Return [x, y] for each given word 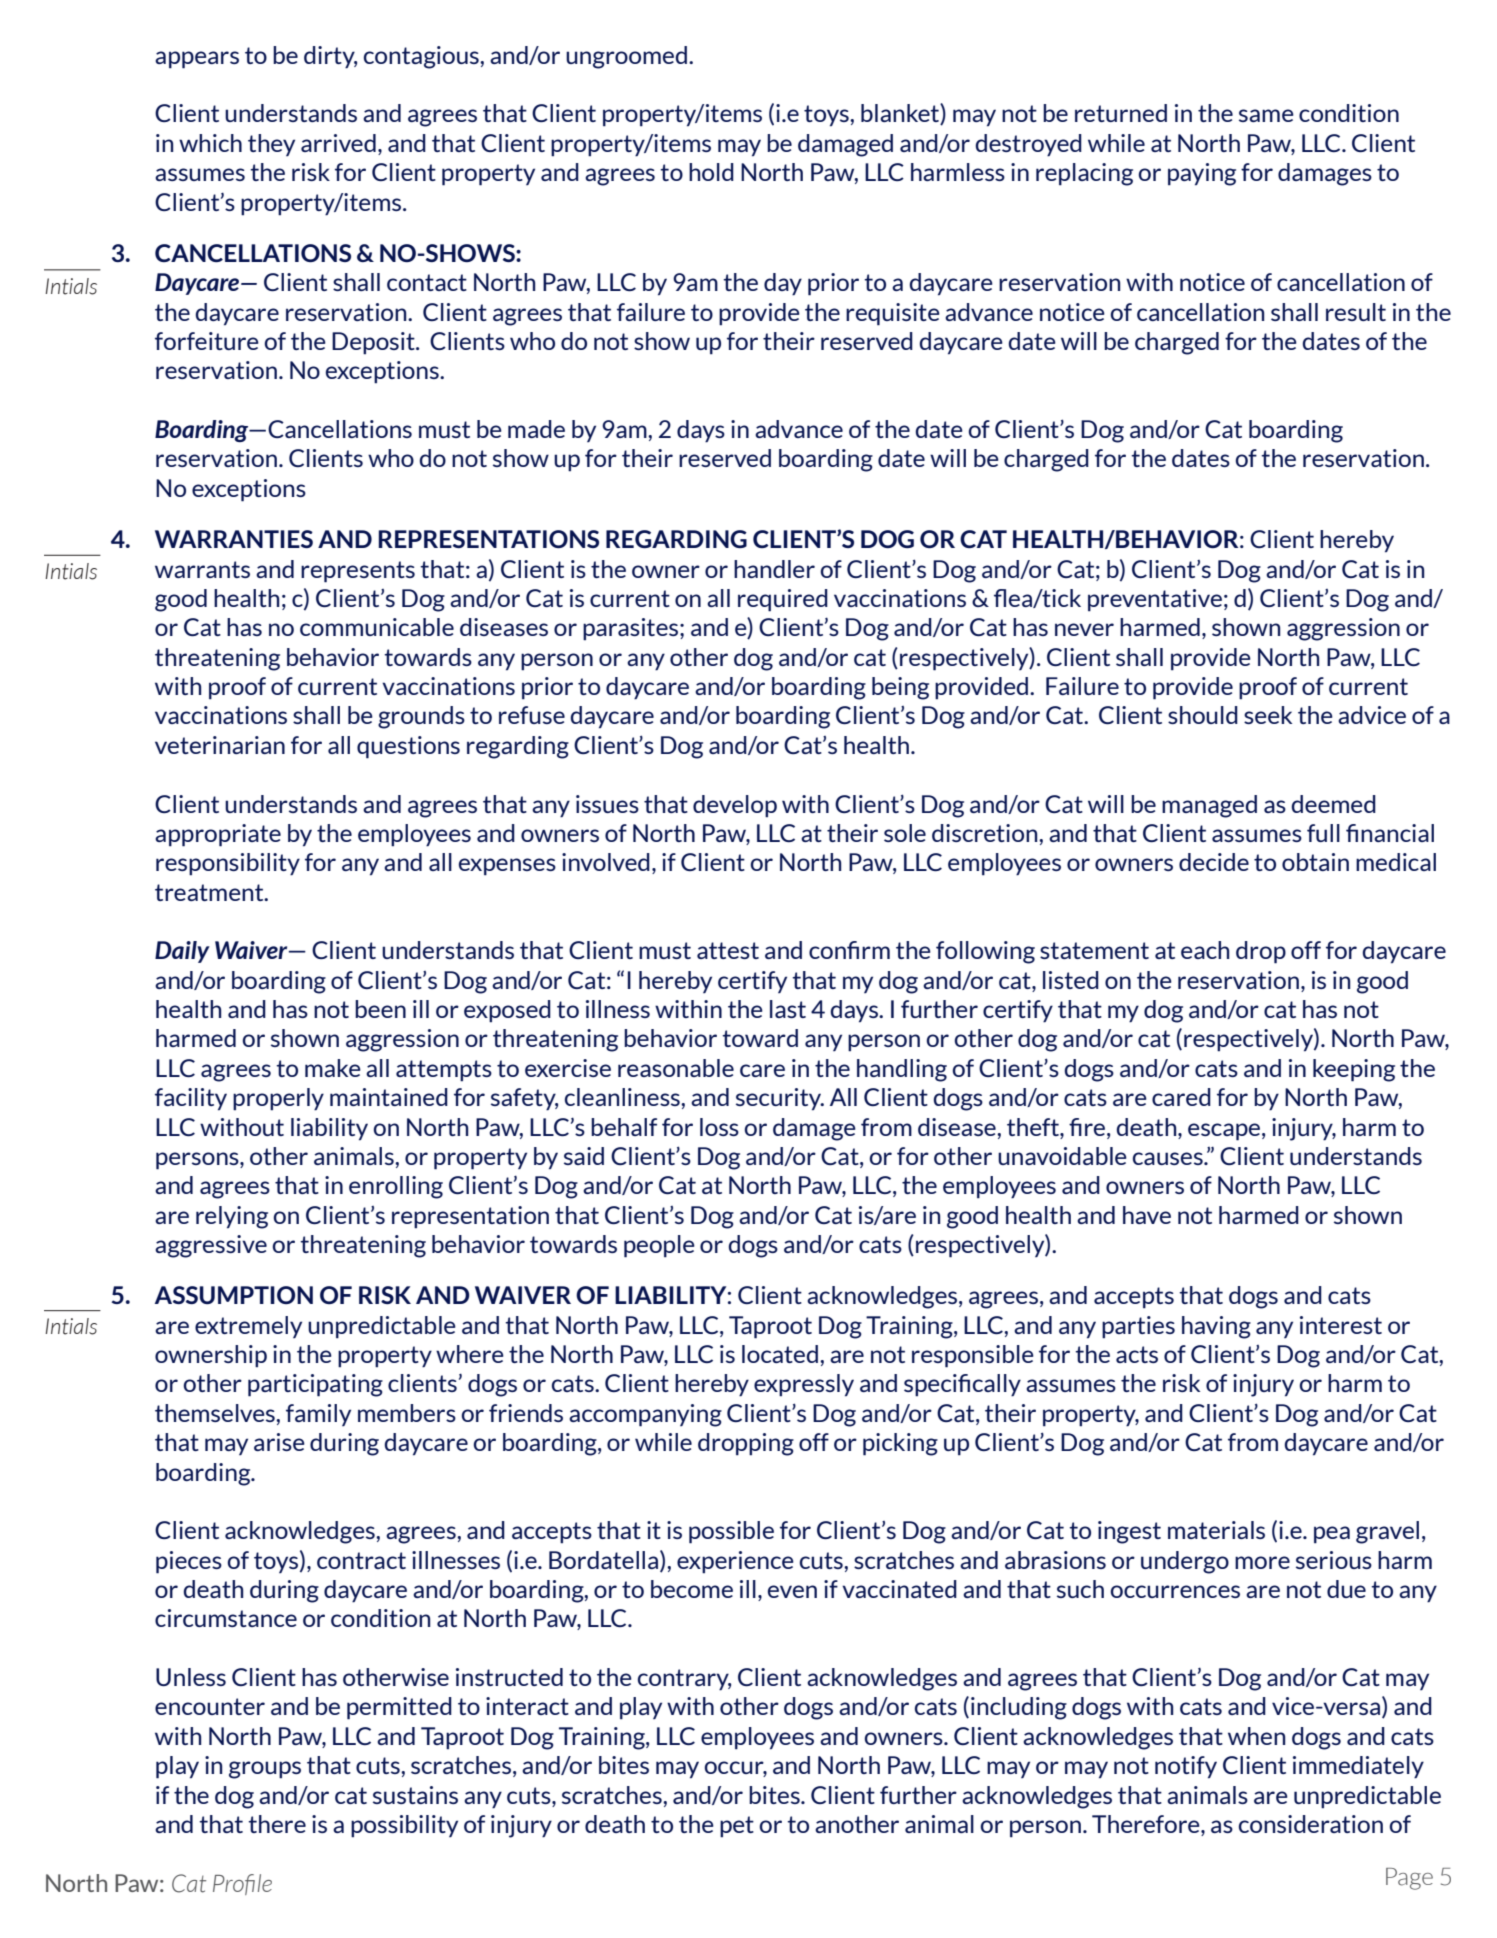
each [1205, 950]
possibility [404, 1826]
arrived [338, 143]
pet [737, 1827]
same [1266, 115]
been [380, 1009]
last [788, 1009]
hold [711, 172]
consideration [1311, 1824]
